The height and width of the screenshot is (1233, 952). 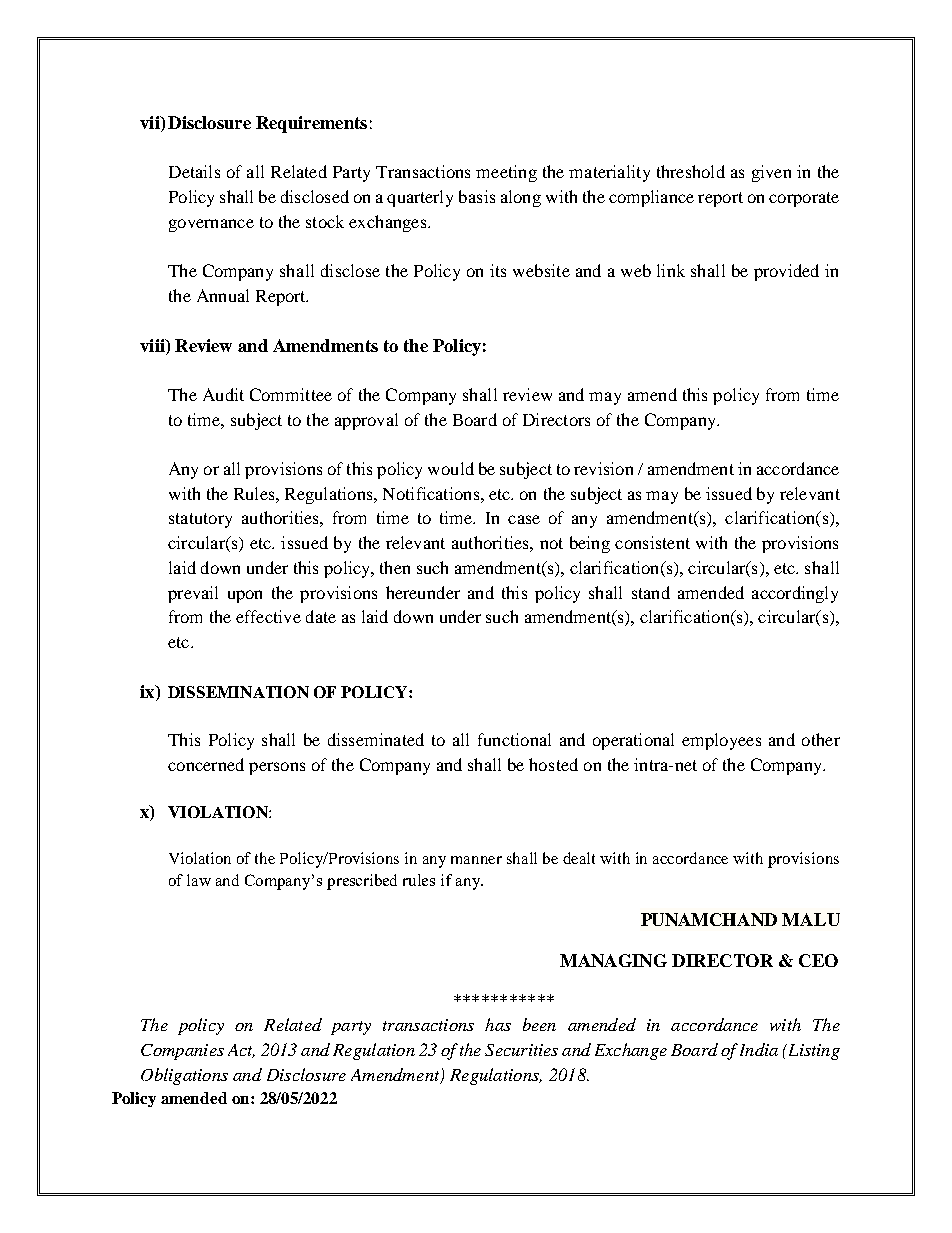 I want to click on Details, so click(x=194, y=171).
